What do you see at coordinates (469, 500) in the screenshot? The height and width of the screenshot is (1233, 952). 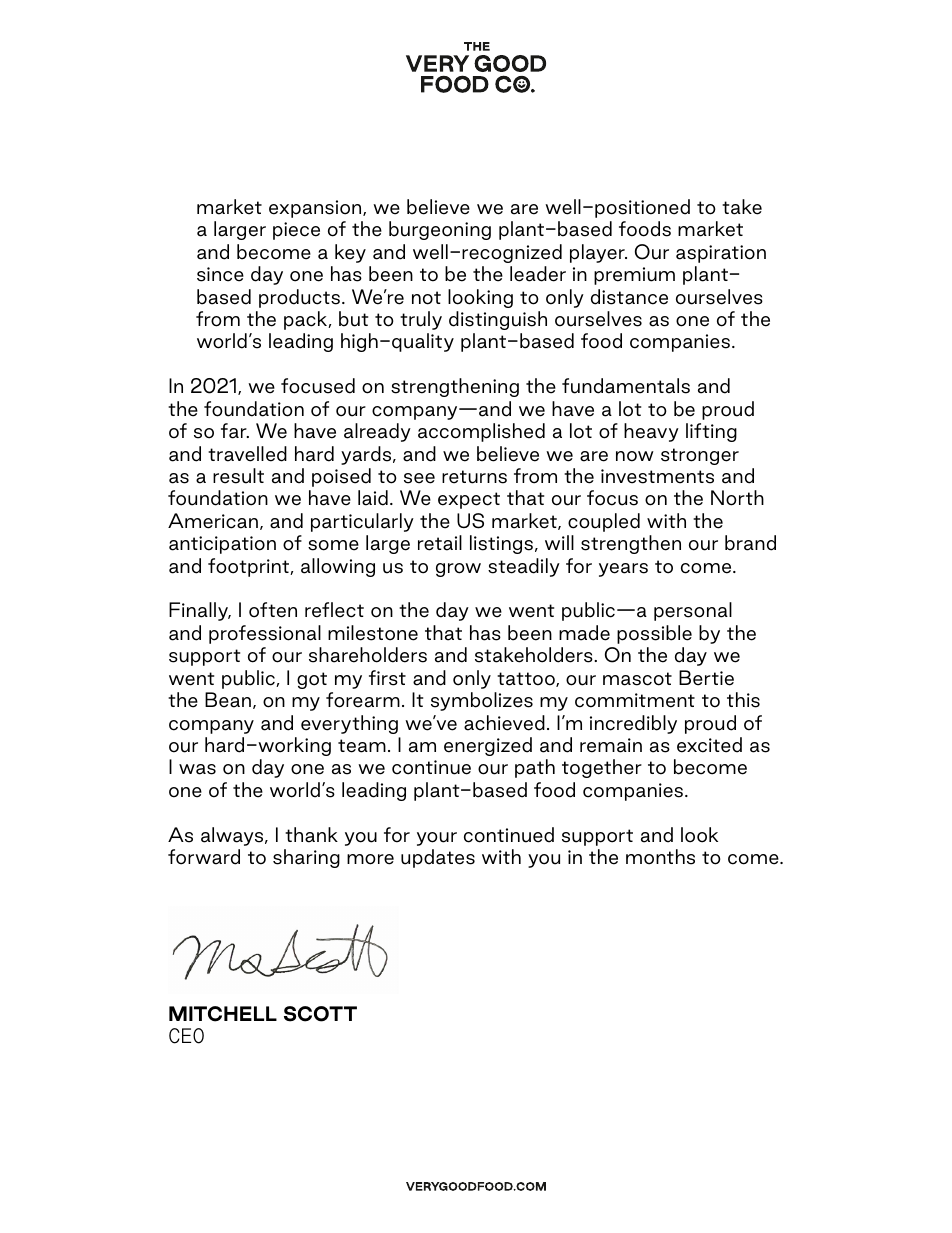 I see `expect` at bounding box center [469, 500].
